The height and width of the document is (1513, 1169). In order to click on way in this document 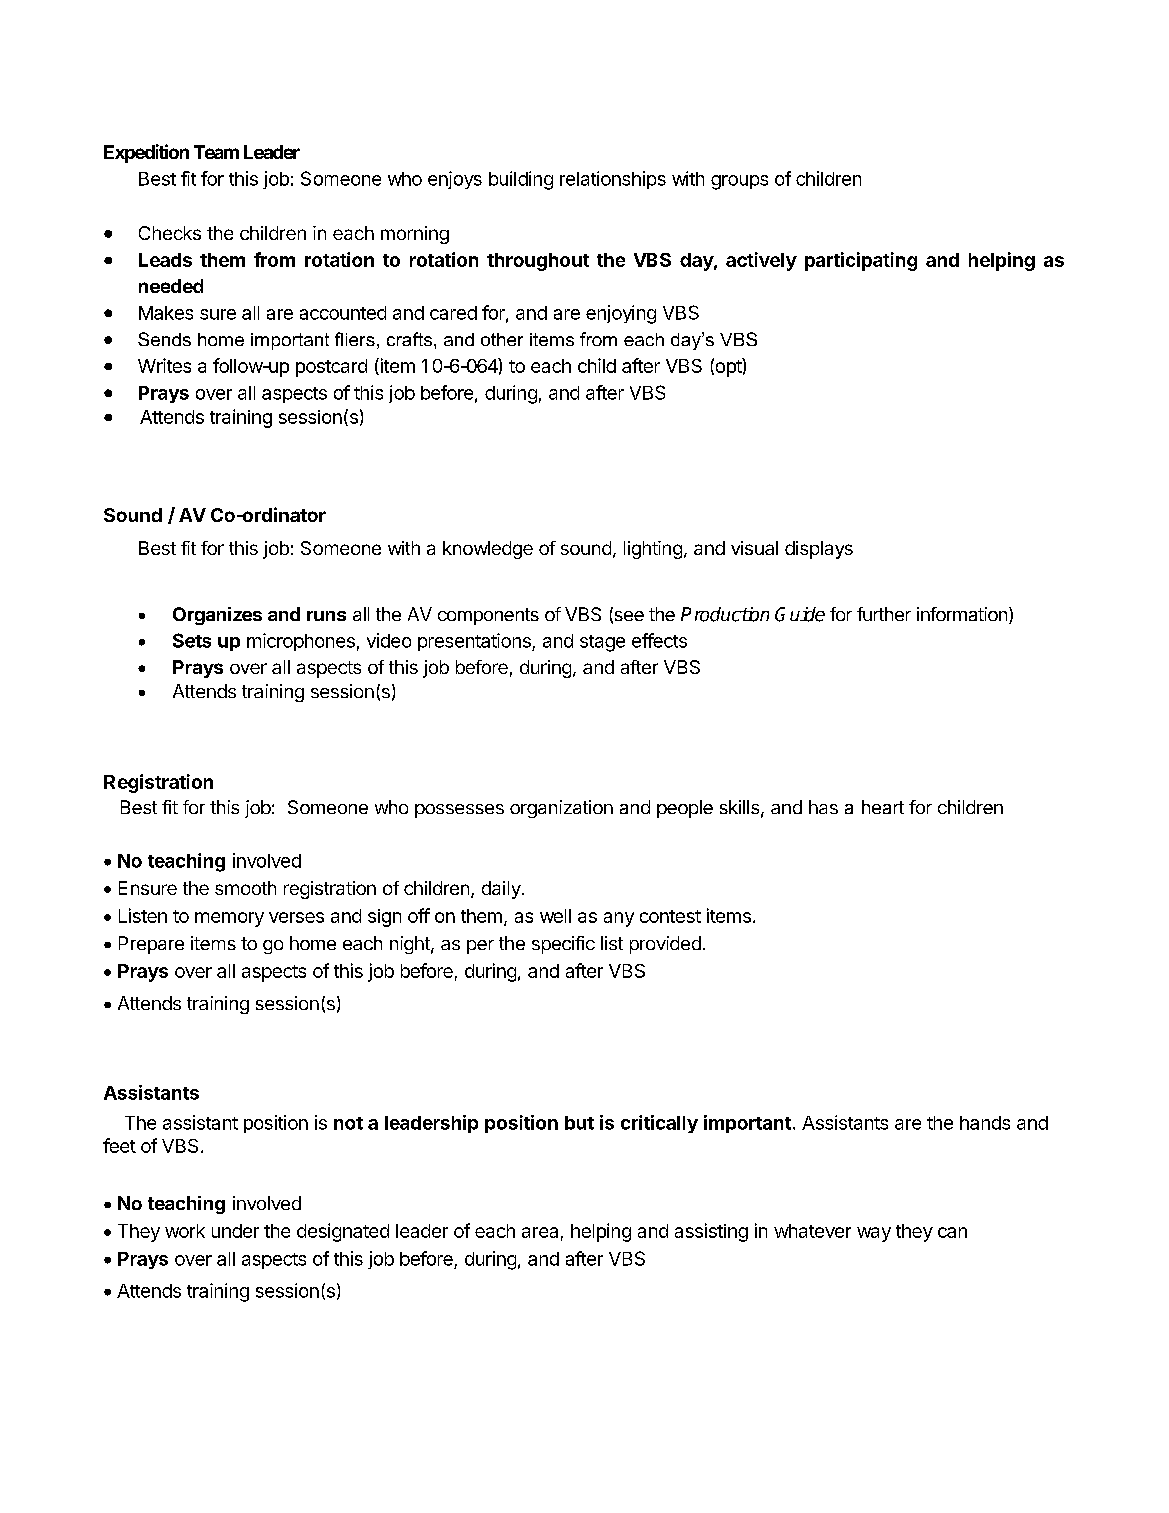, I will do `click(874, 1234)`.
